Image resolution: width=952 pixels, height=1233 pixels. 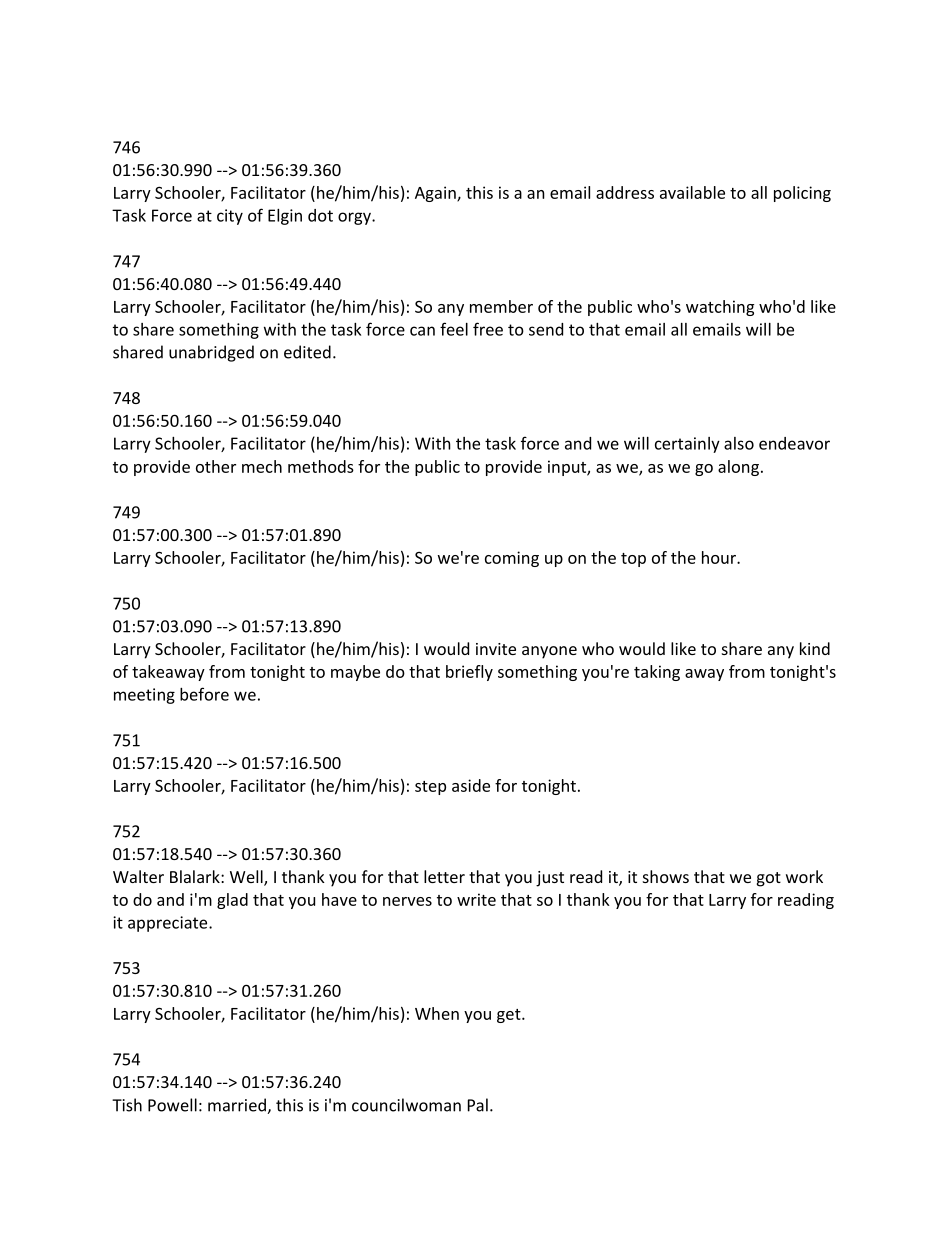 I want to click on invite, so click(x=496, y=649).
